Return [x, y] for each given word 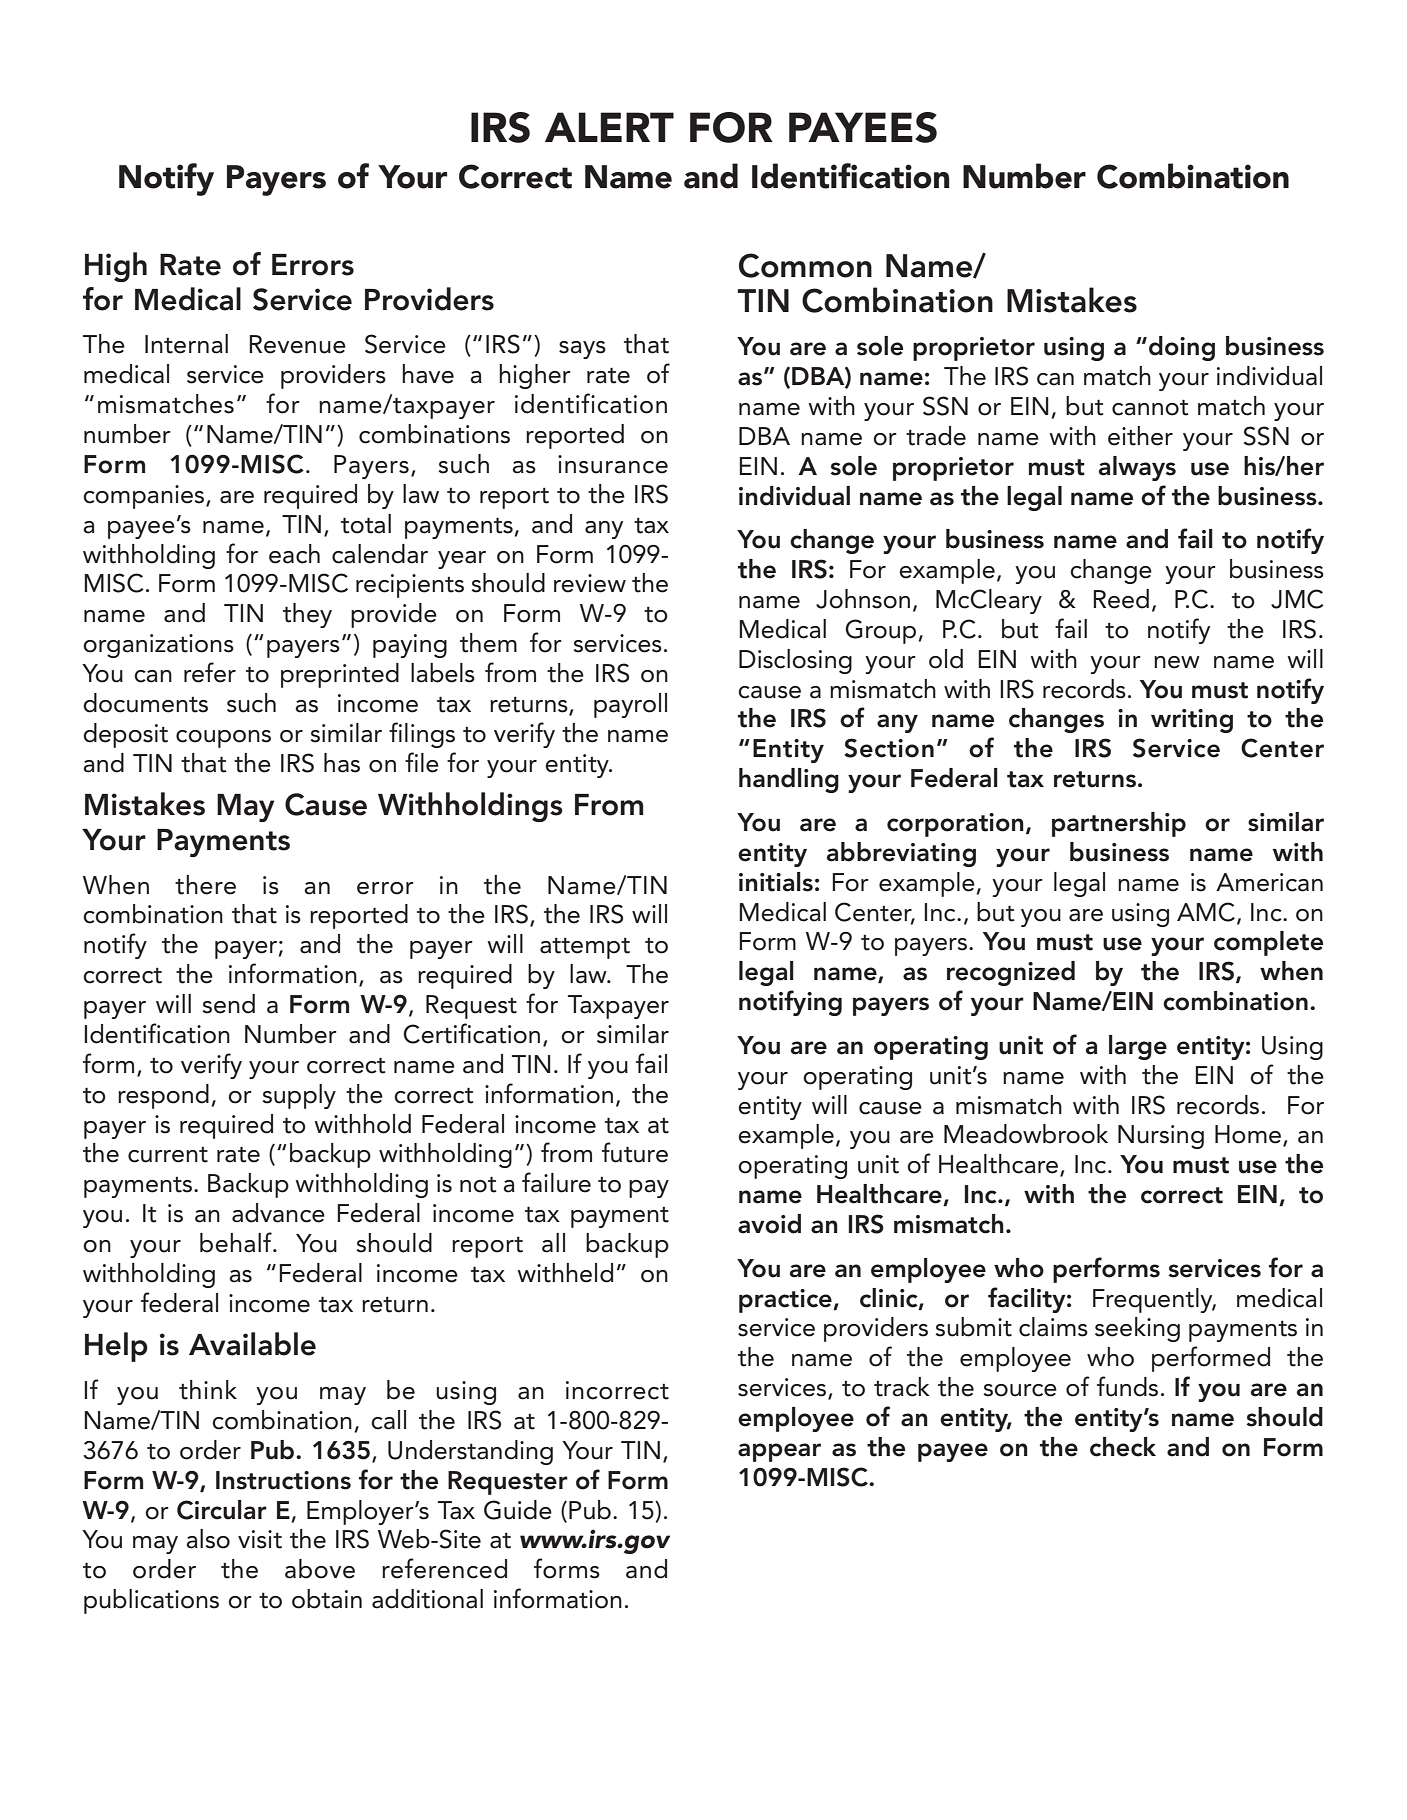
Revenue [297, 344]
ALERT [609, 127]
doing [1182, 348]
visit [260, 1539]
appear [779, 1452]
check [1123, 1447]
